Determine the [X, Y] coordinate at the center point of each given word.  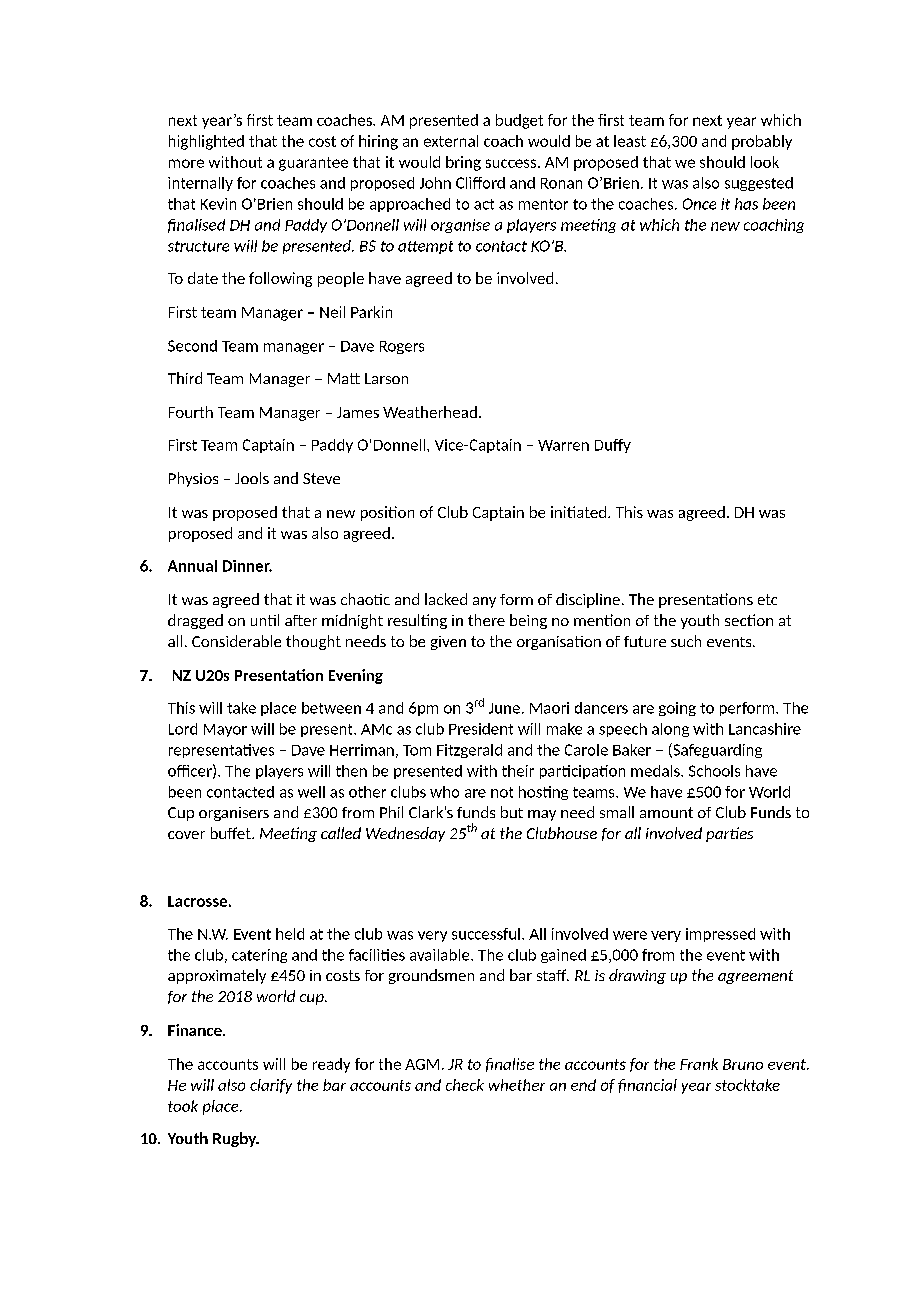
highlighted [206, 142]
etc [767, 599]
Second [192, 346]
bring [463, 163]
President [481, 729]
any [484, 602]
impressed [720, 935]
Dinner [247, 566]
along [670, 730]
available [441, 955]
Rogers [402, 347]
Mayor [225, 730]
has [746, 204]
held [290, 934]
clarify [271, 1086]
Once [699, 204]
